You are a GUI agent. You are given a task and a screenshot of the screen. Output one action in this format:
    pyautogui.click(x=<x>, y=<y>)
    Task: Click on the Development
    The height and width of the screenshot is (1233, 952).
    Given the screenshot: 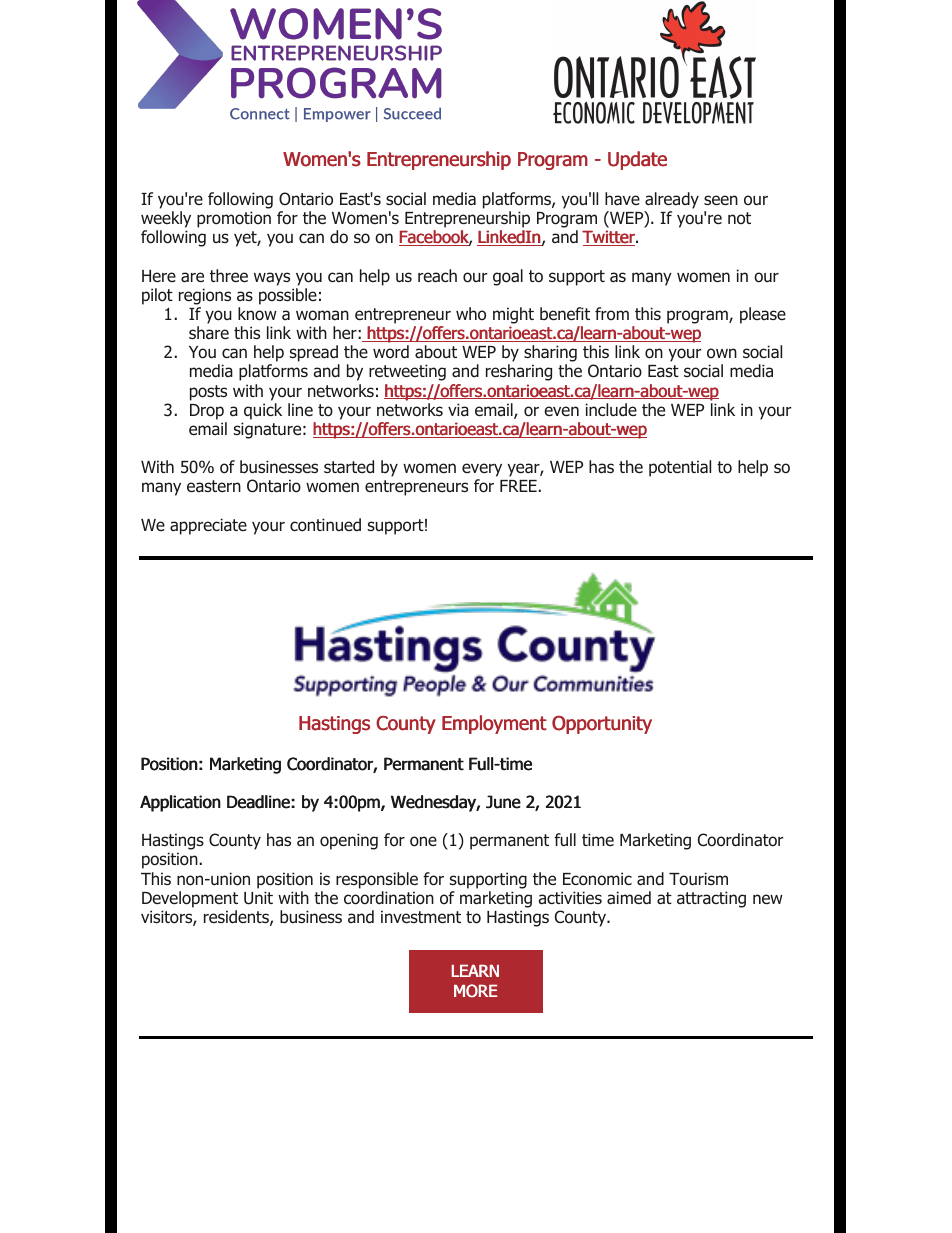 What is the action you would take?
    pyautogui.click(x=190, y=899)
